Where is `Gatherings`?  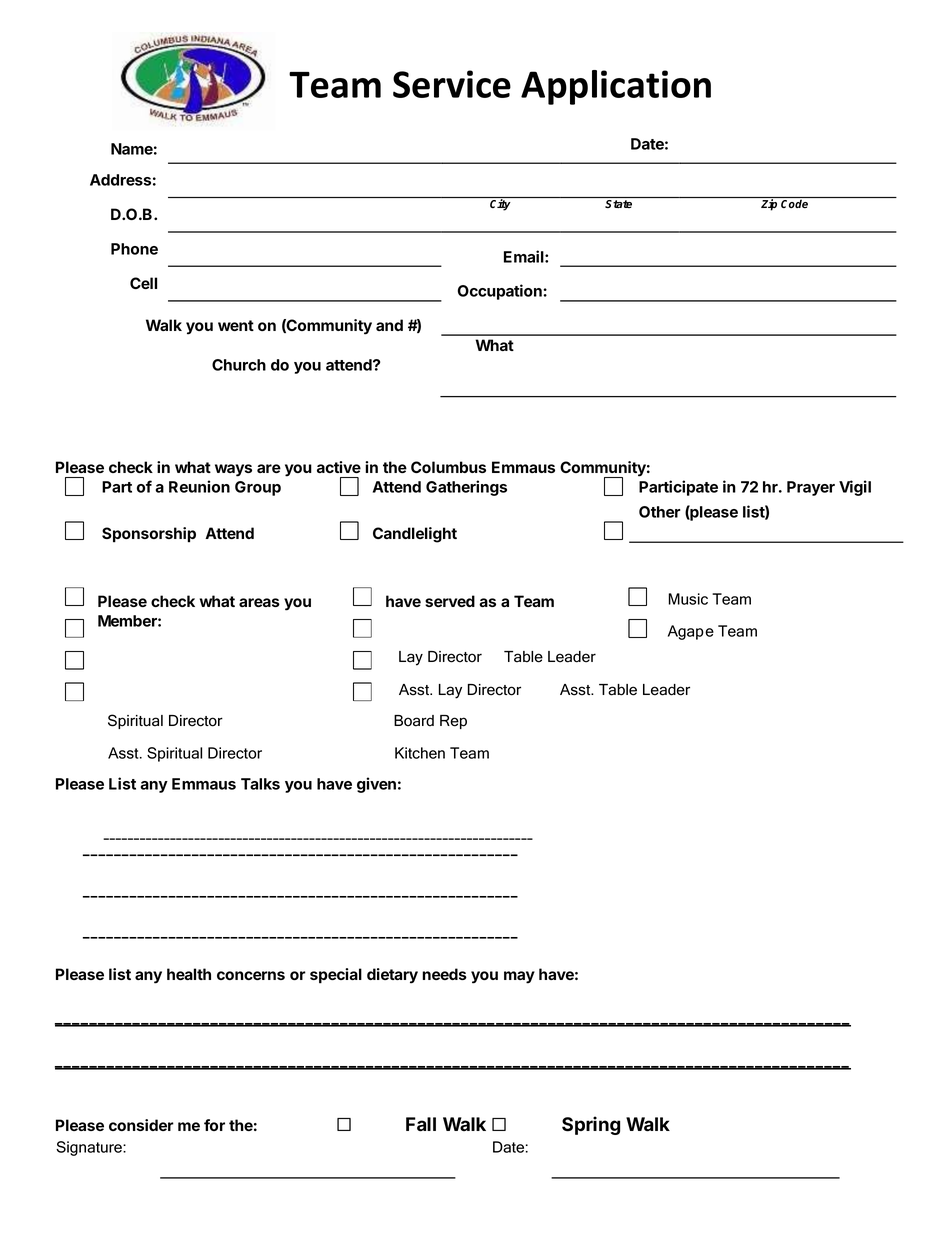 Gatherings is located at coordinates (466, 488).
